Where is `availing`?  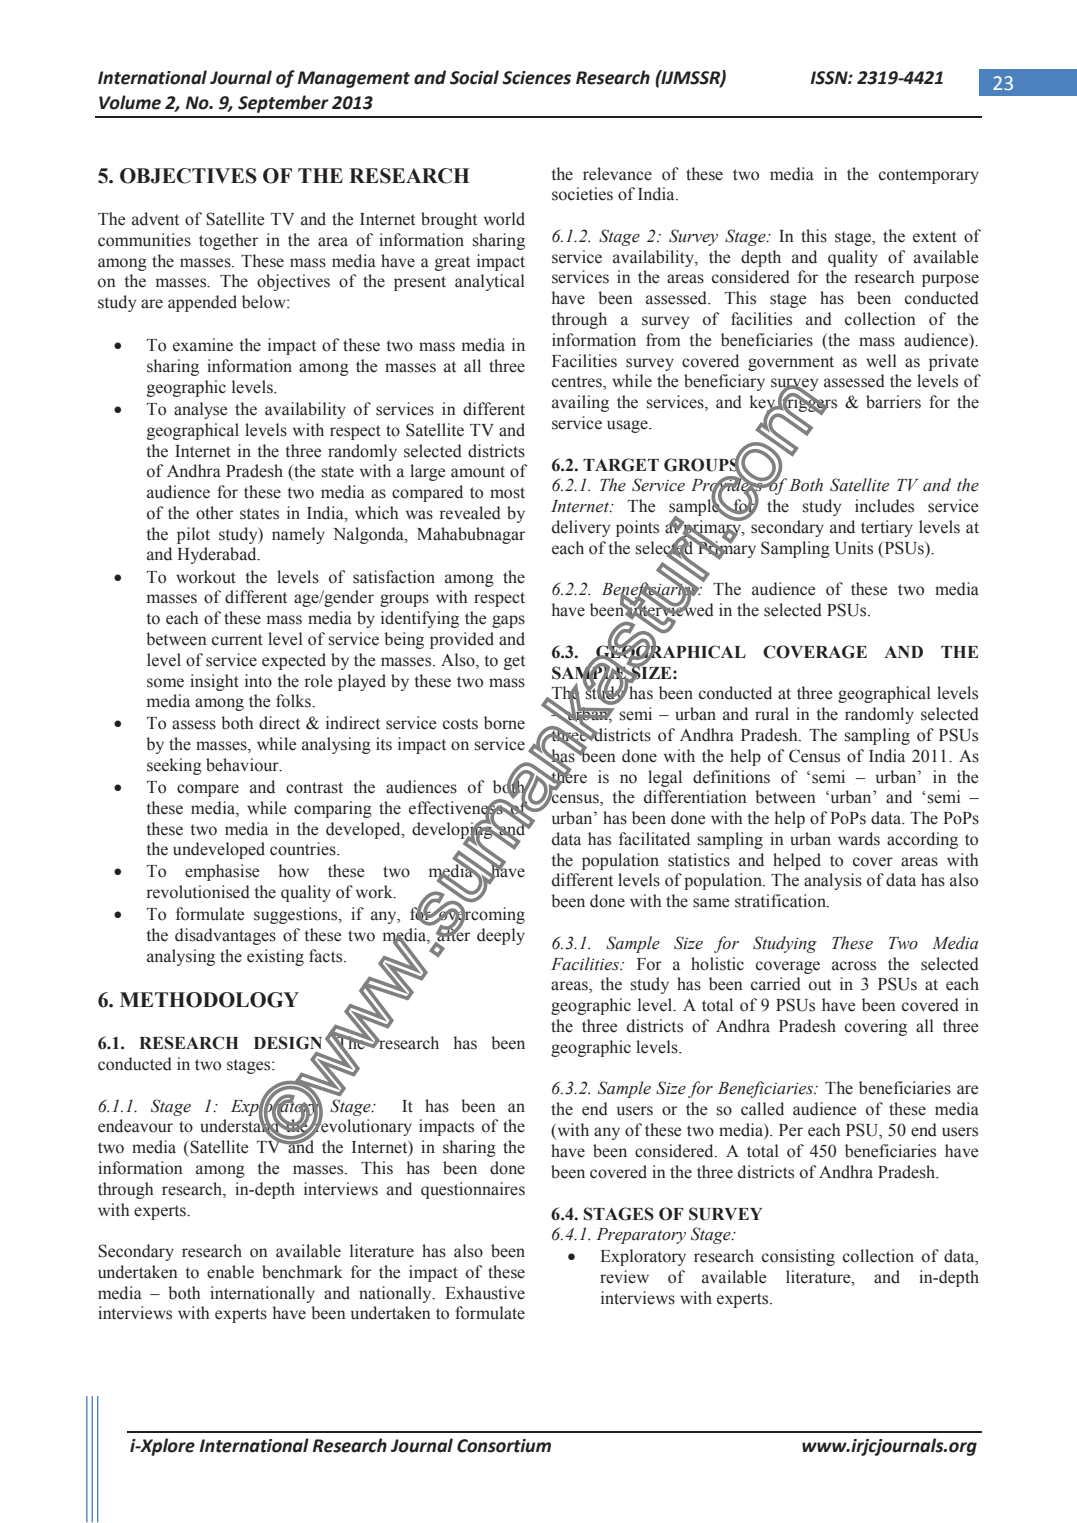 availing is located at coordinates (580, 403).
